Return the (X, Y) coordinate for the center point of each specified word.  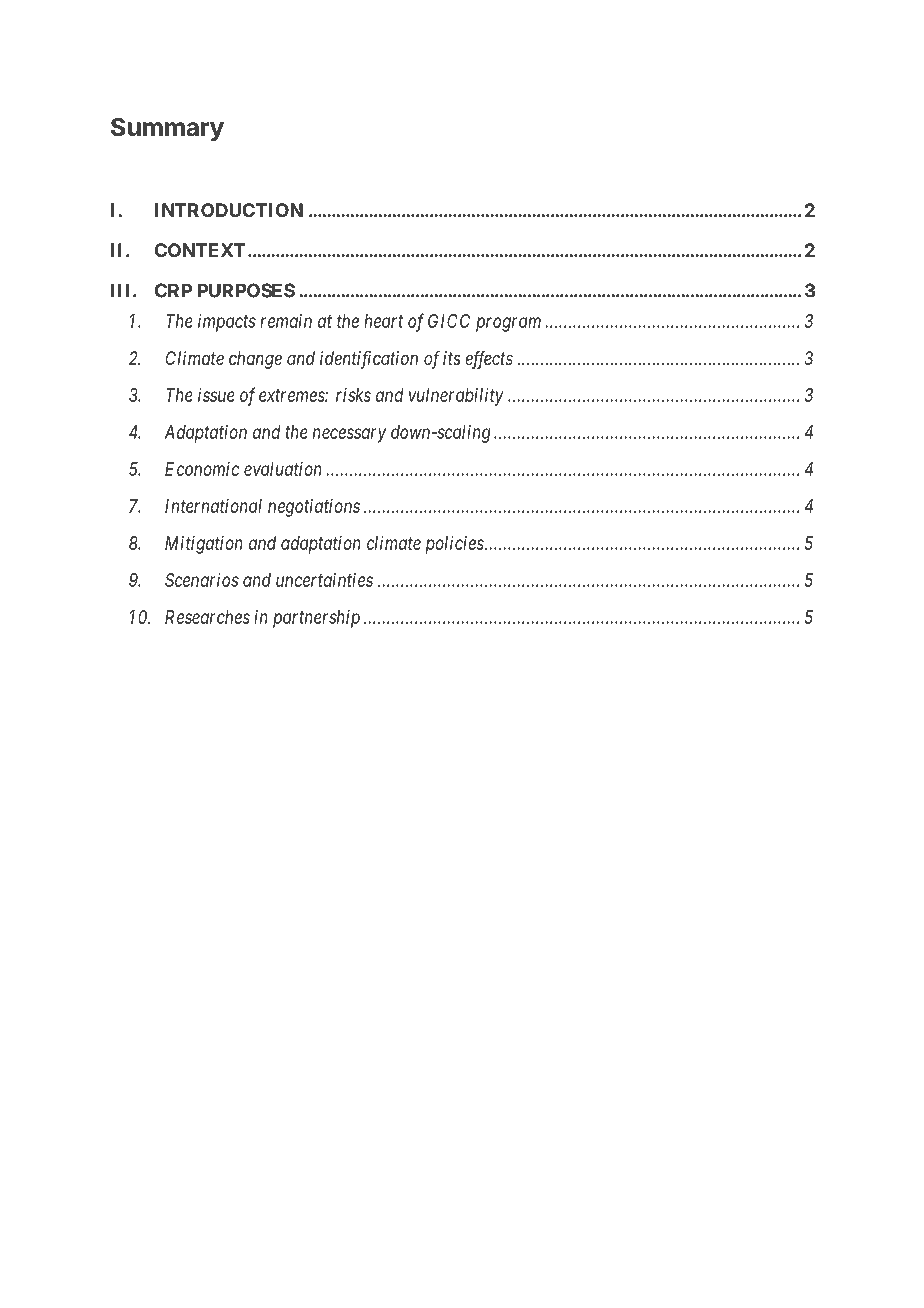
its (452, 358)
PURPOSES (246, 290)
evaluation (283, 469)
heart (383, 321)
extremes (292, 395)
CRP (173, 290)
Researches (207, 617)
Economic (202, 469)
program (508, 324)
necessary (349, 435)
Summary (167, 129)
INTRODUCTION (229, 210)
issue (216, 395)
